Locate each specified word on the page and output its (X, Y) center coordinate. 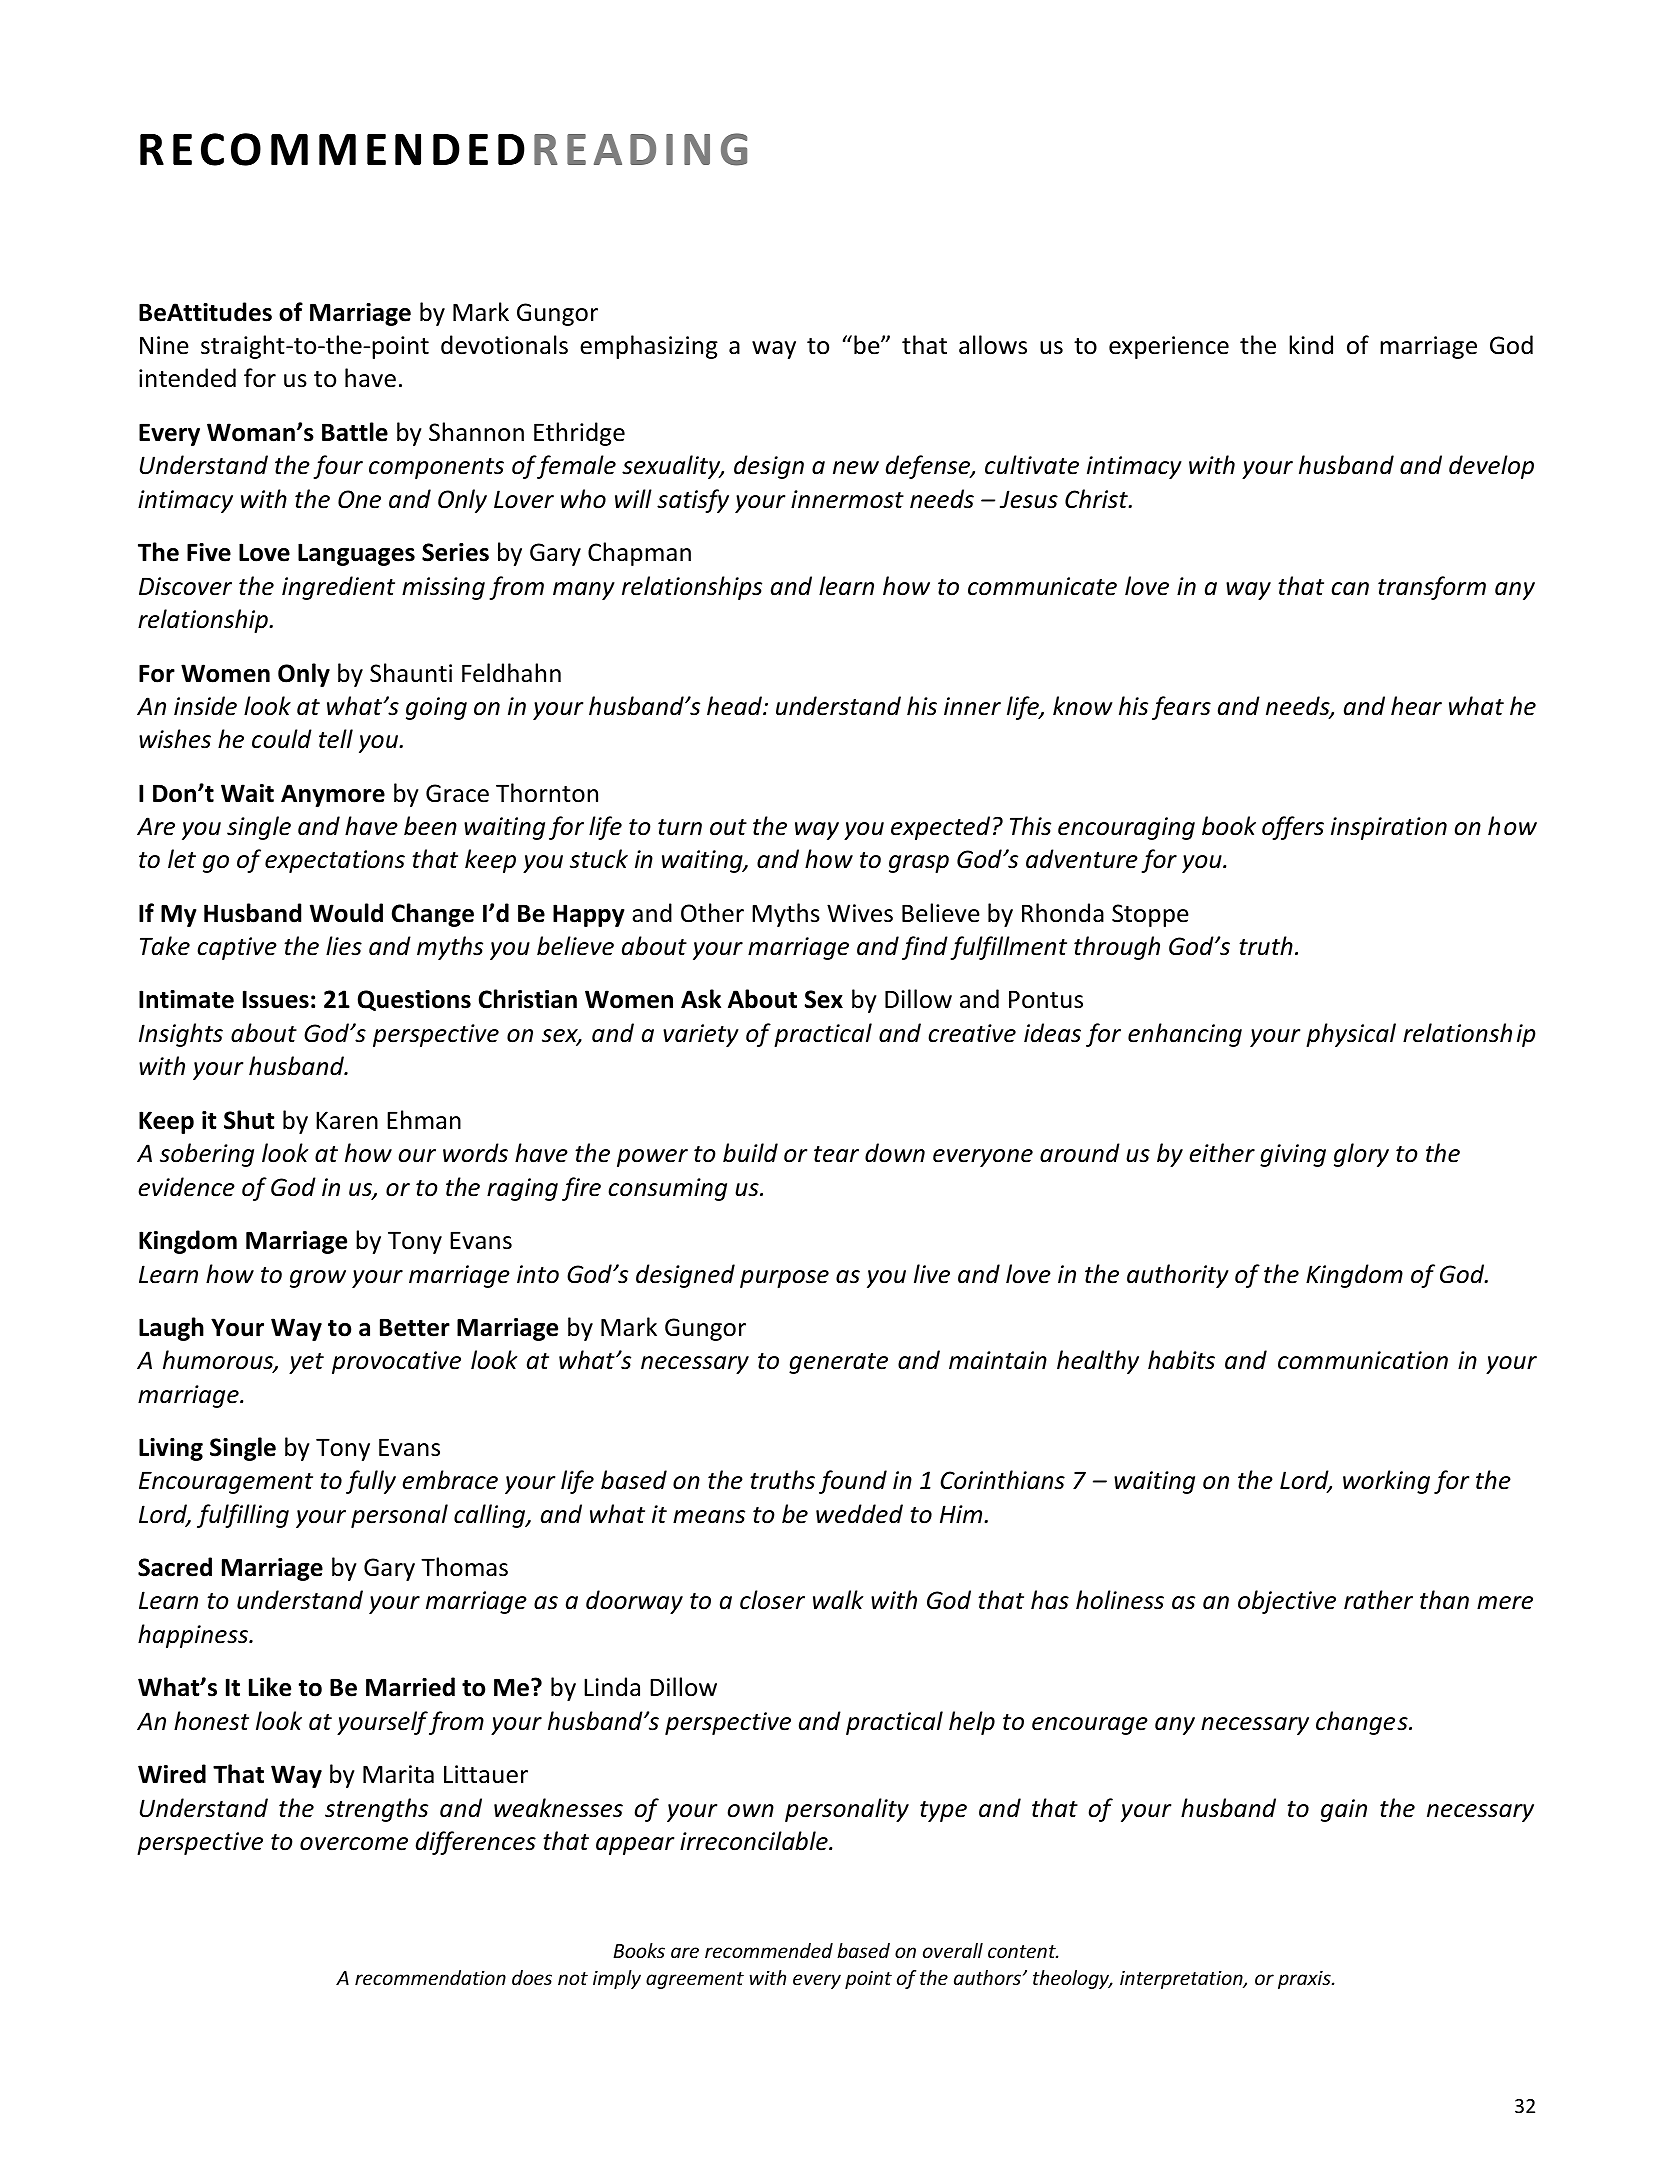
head (736, 706)
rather (1378, 1600)
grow (318, 1279)
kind (1311, 345)
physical (1351, 1035)
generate (838, 1363)
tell (336, 739)
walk (838, 1600)
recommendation (430, 1977)
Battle (355, 432)
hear (1416, 706)
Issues (276, 999)
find (925, 948)
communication (1363, 1360)
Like (270, 1687)
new (856, 468)
